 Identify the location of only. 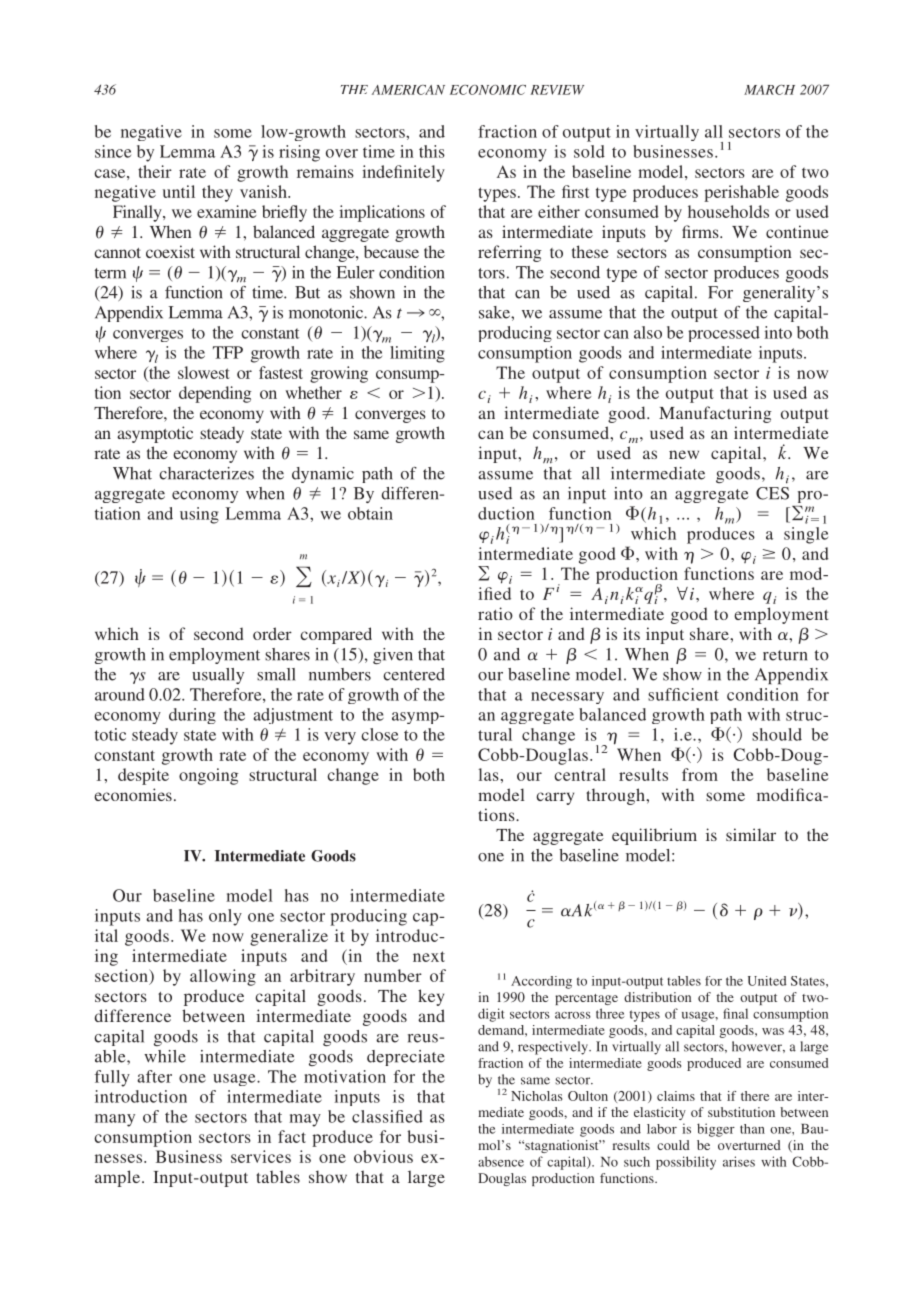
(225, 917).
